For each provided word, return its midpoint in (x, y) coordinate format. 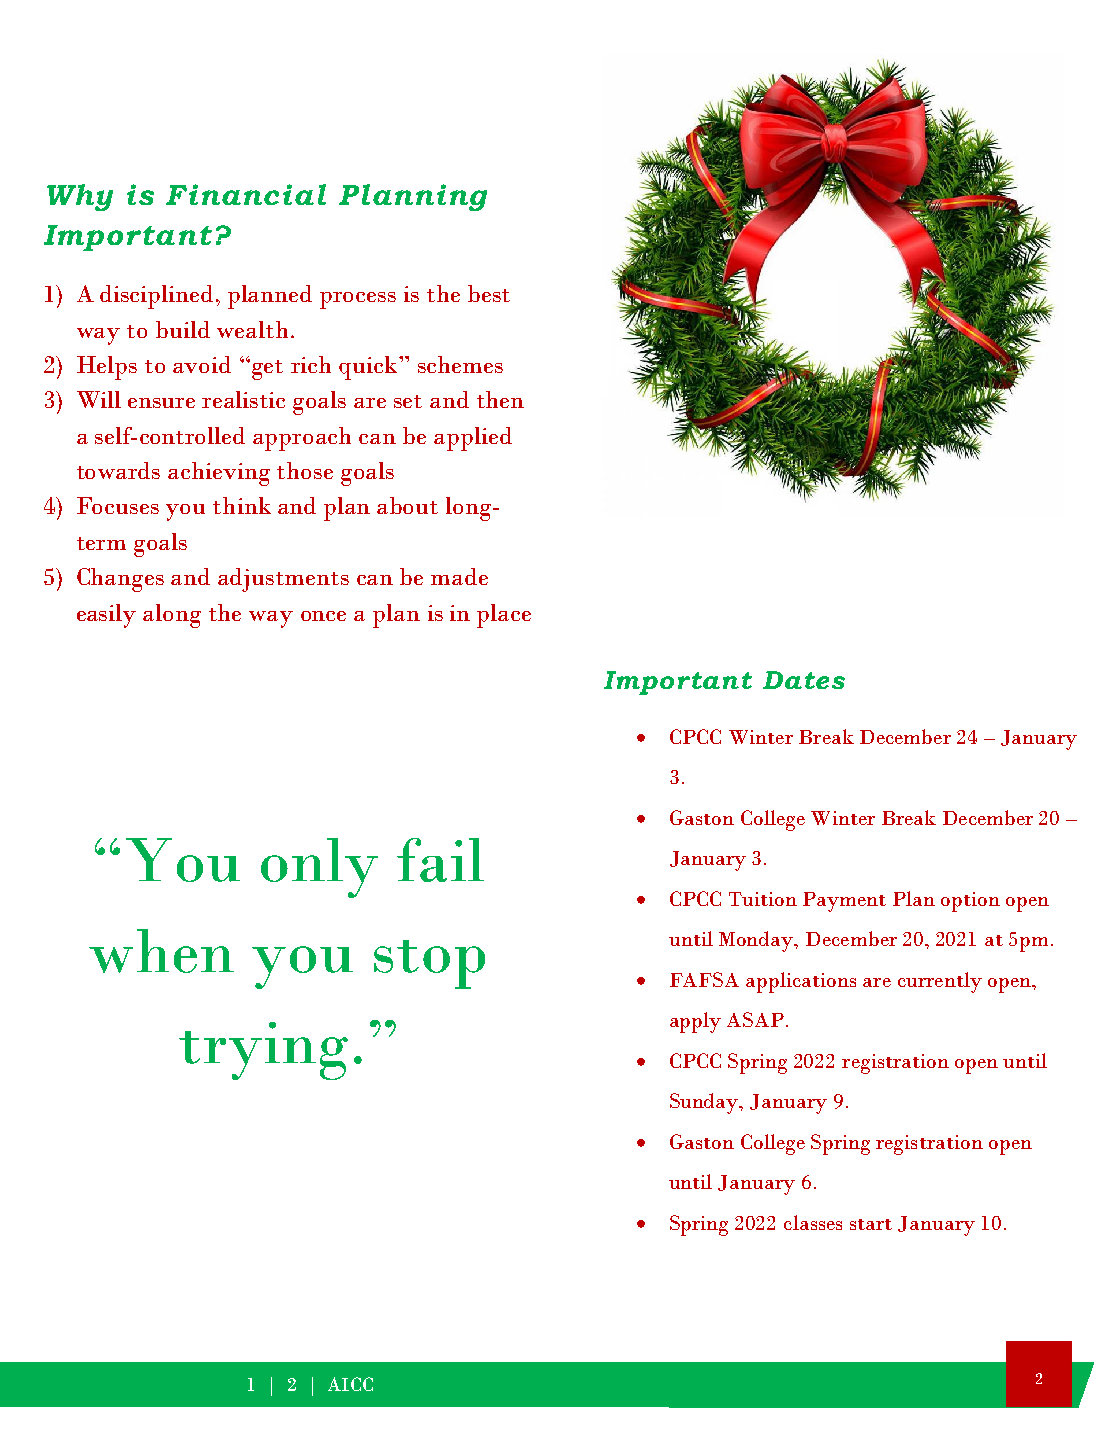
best (489, 293)
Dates (804, 680)
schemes (460, 364)
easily (106, 616)
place (504, 616)
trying (263, 1051)
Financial (246, 194)
